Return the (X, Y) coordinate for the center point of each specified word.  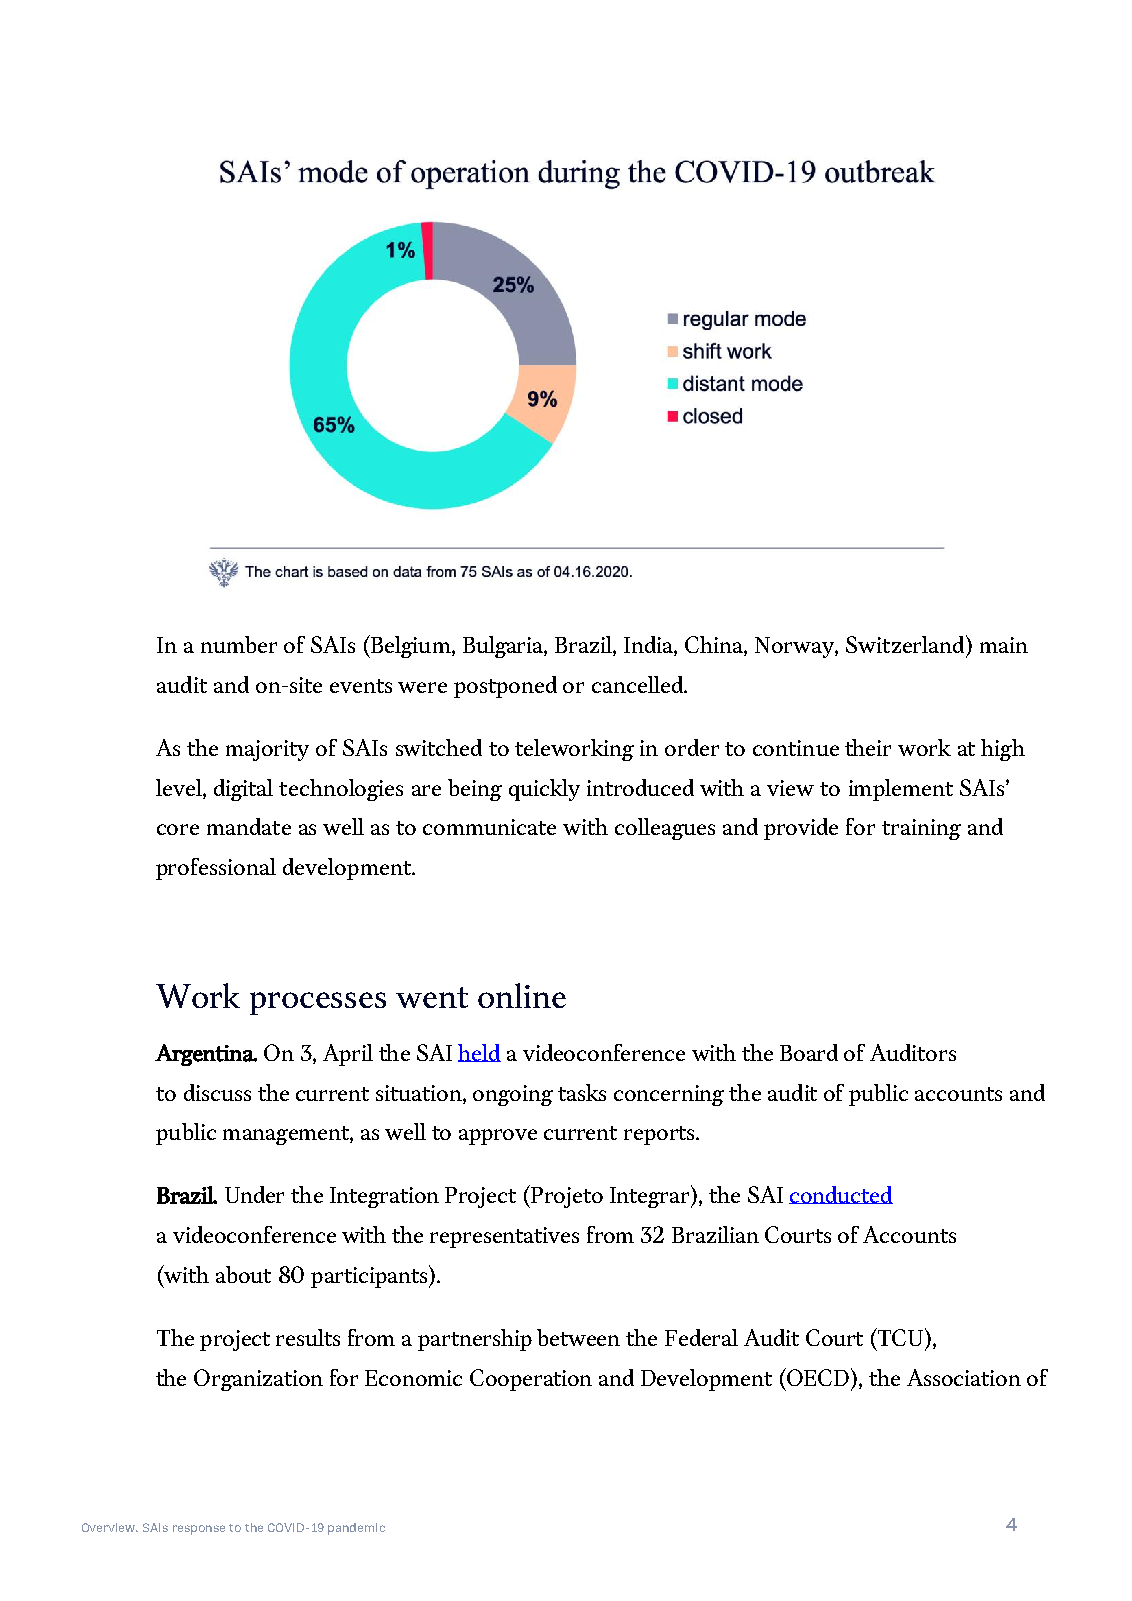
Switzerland (906, 644)
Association (964, 1377)
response (199, 1530)
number (239, 644)
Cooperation (531, 1380)
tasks (582, 1092)
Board (809, 1052)
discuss (217, 1092)
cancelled (638, 684)
